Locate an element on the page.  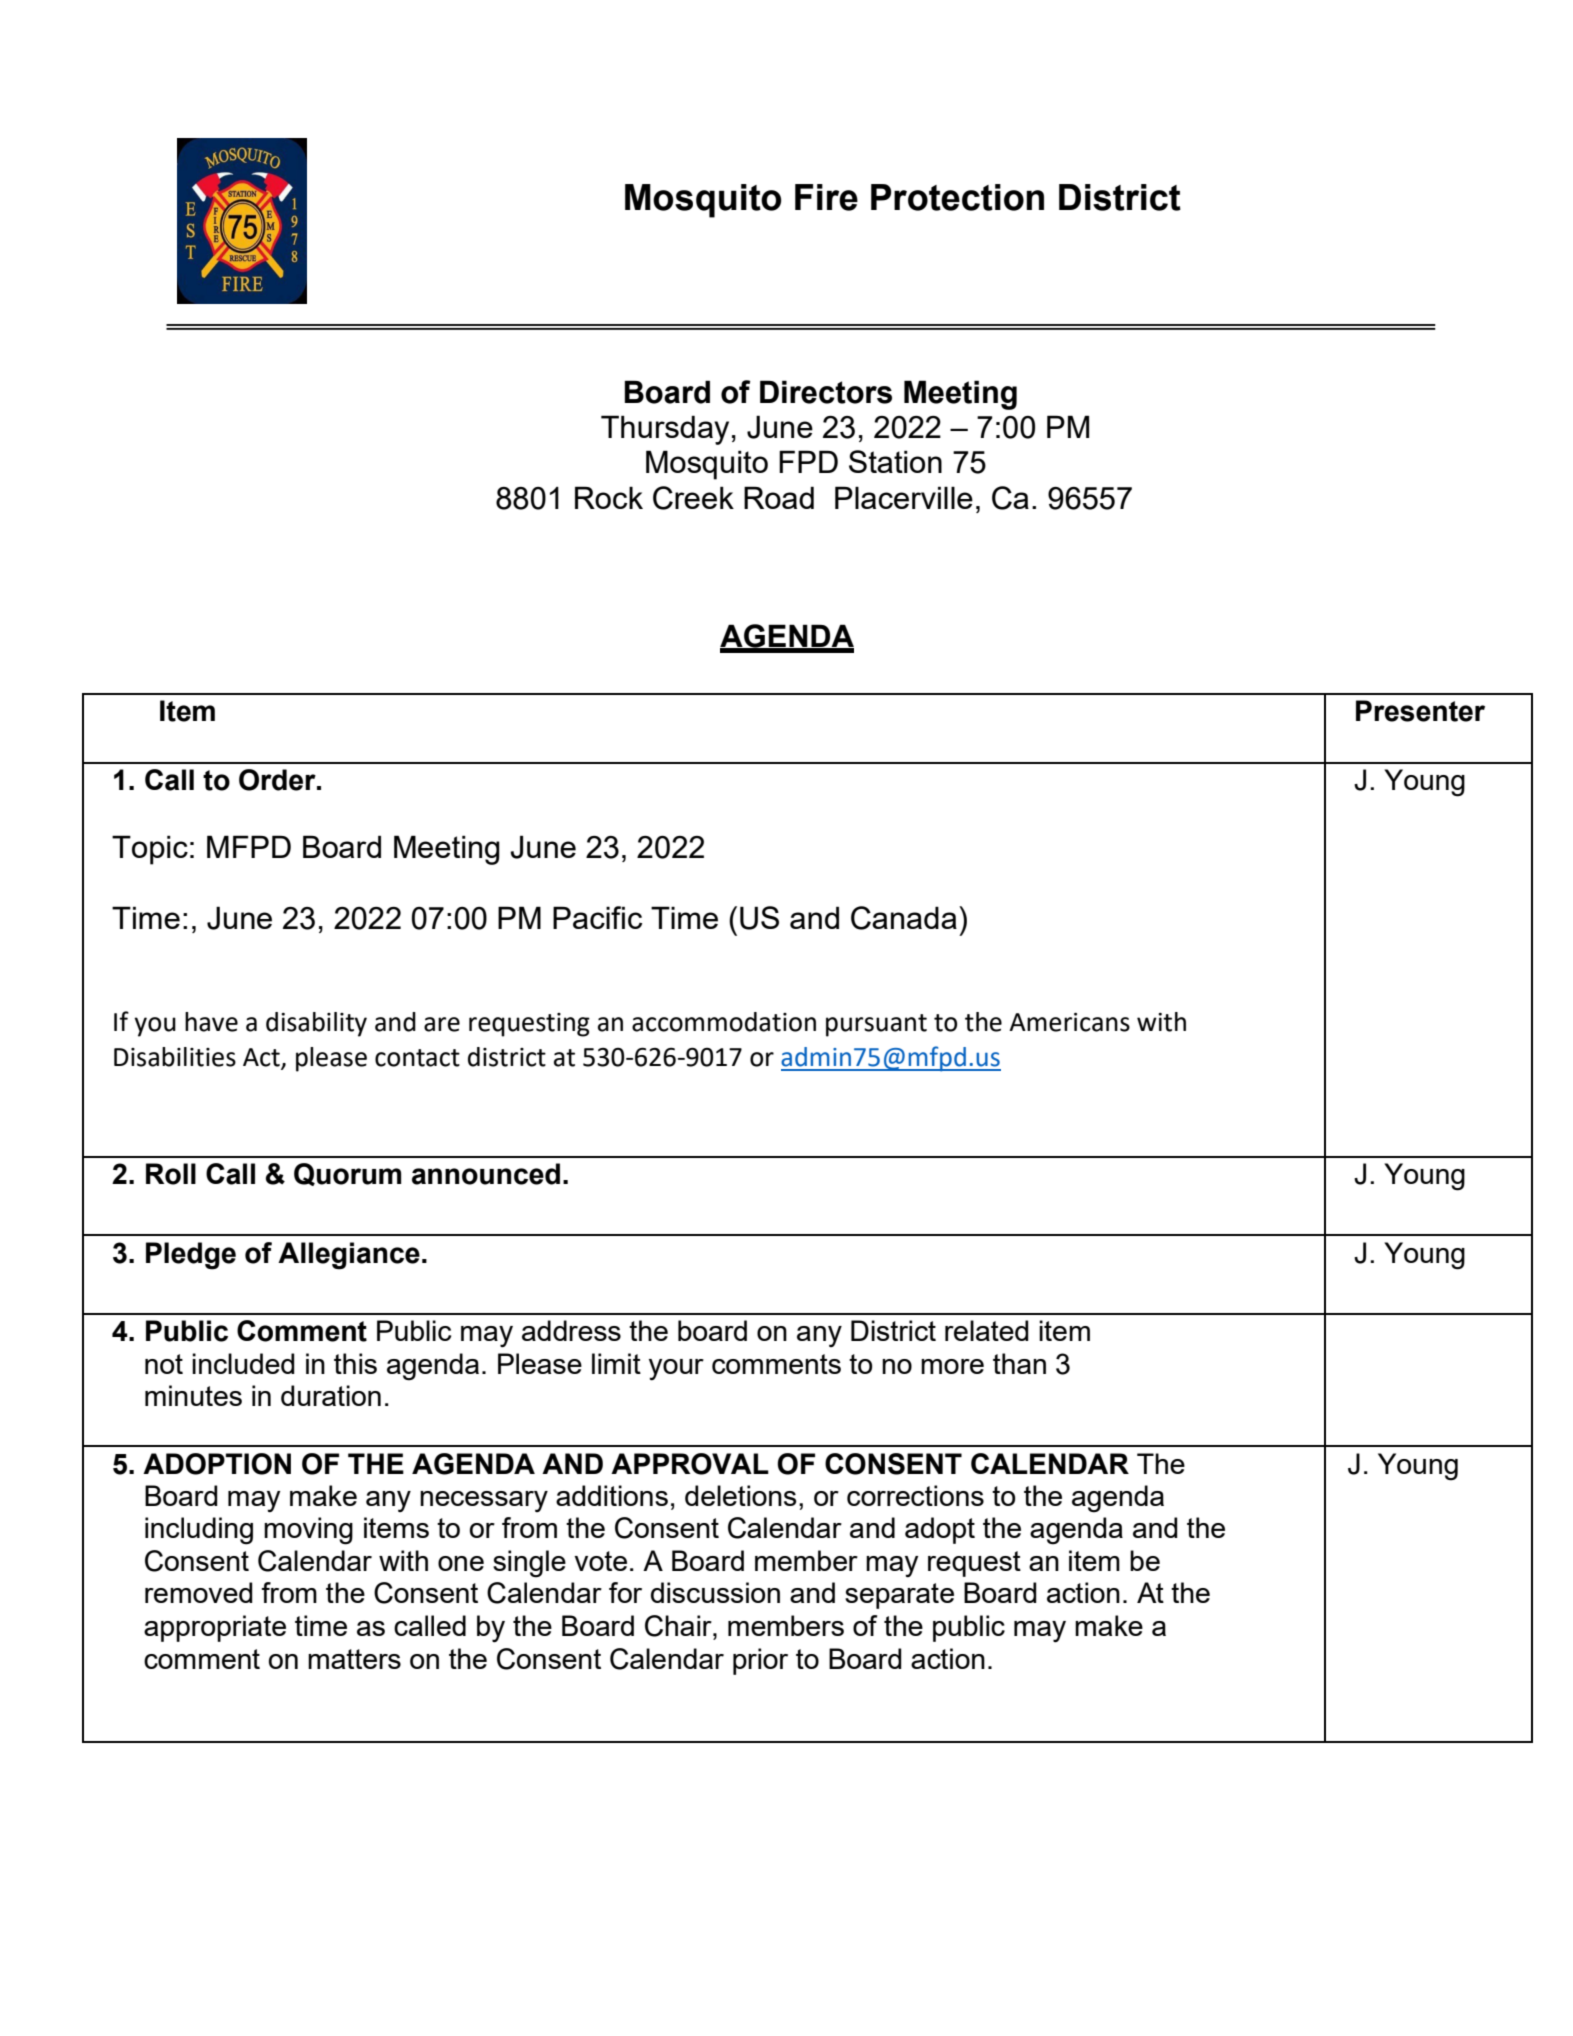
Thursday is located at coordinates (665, 430).
